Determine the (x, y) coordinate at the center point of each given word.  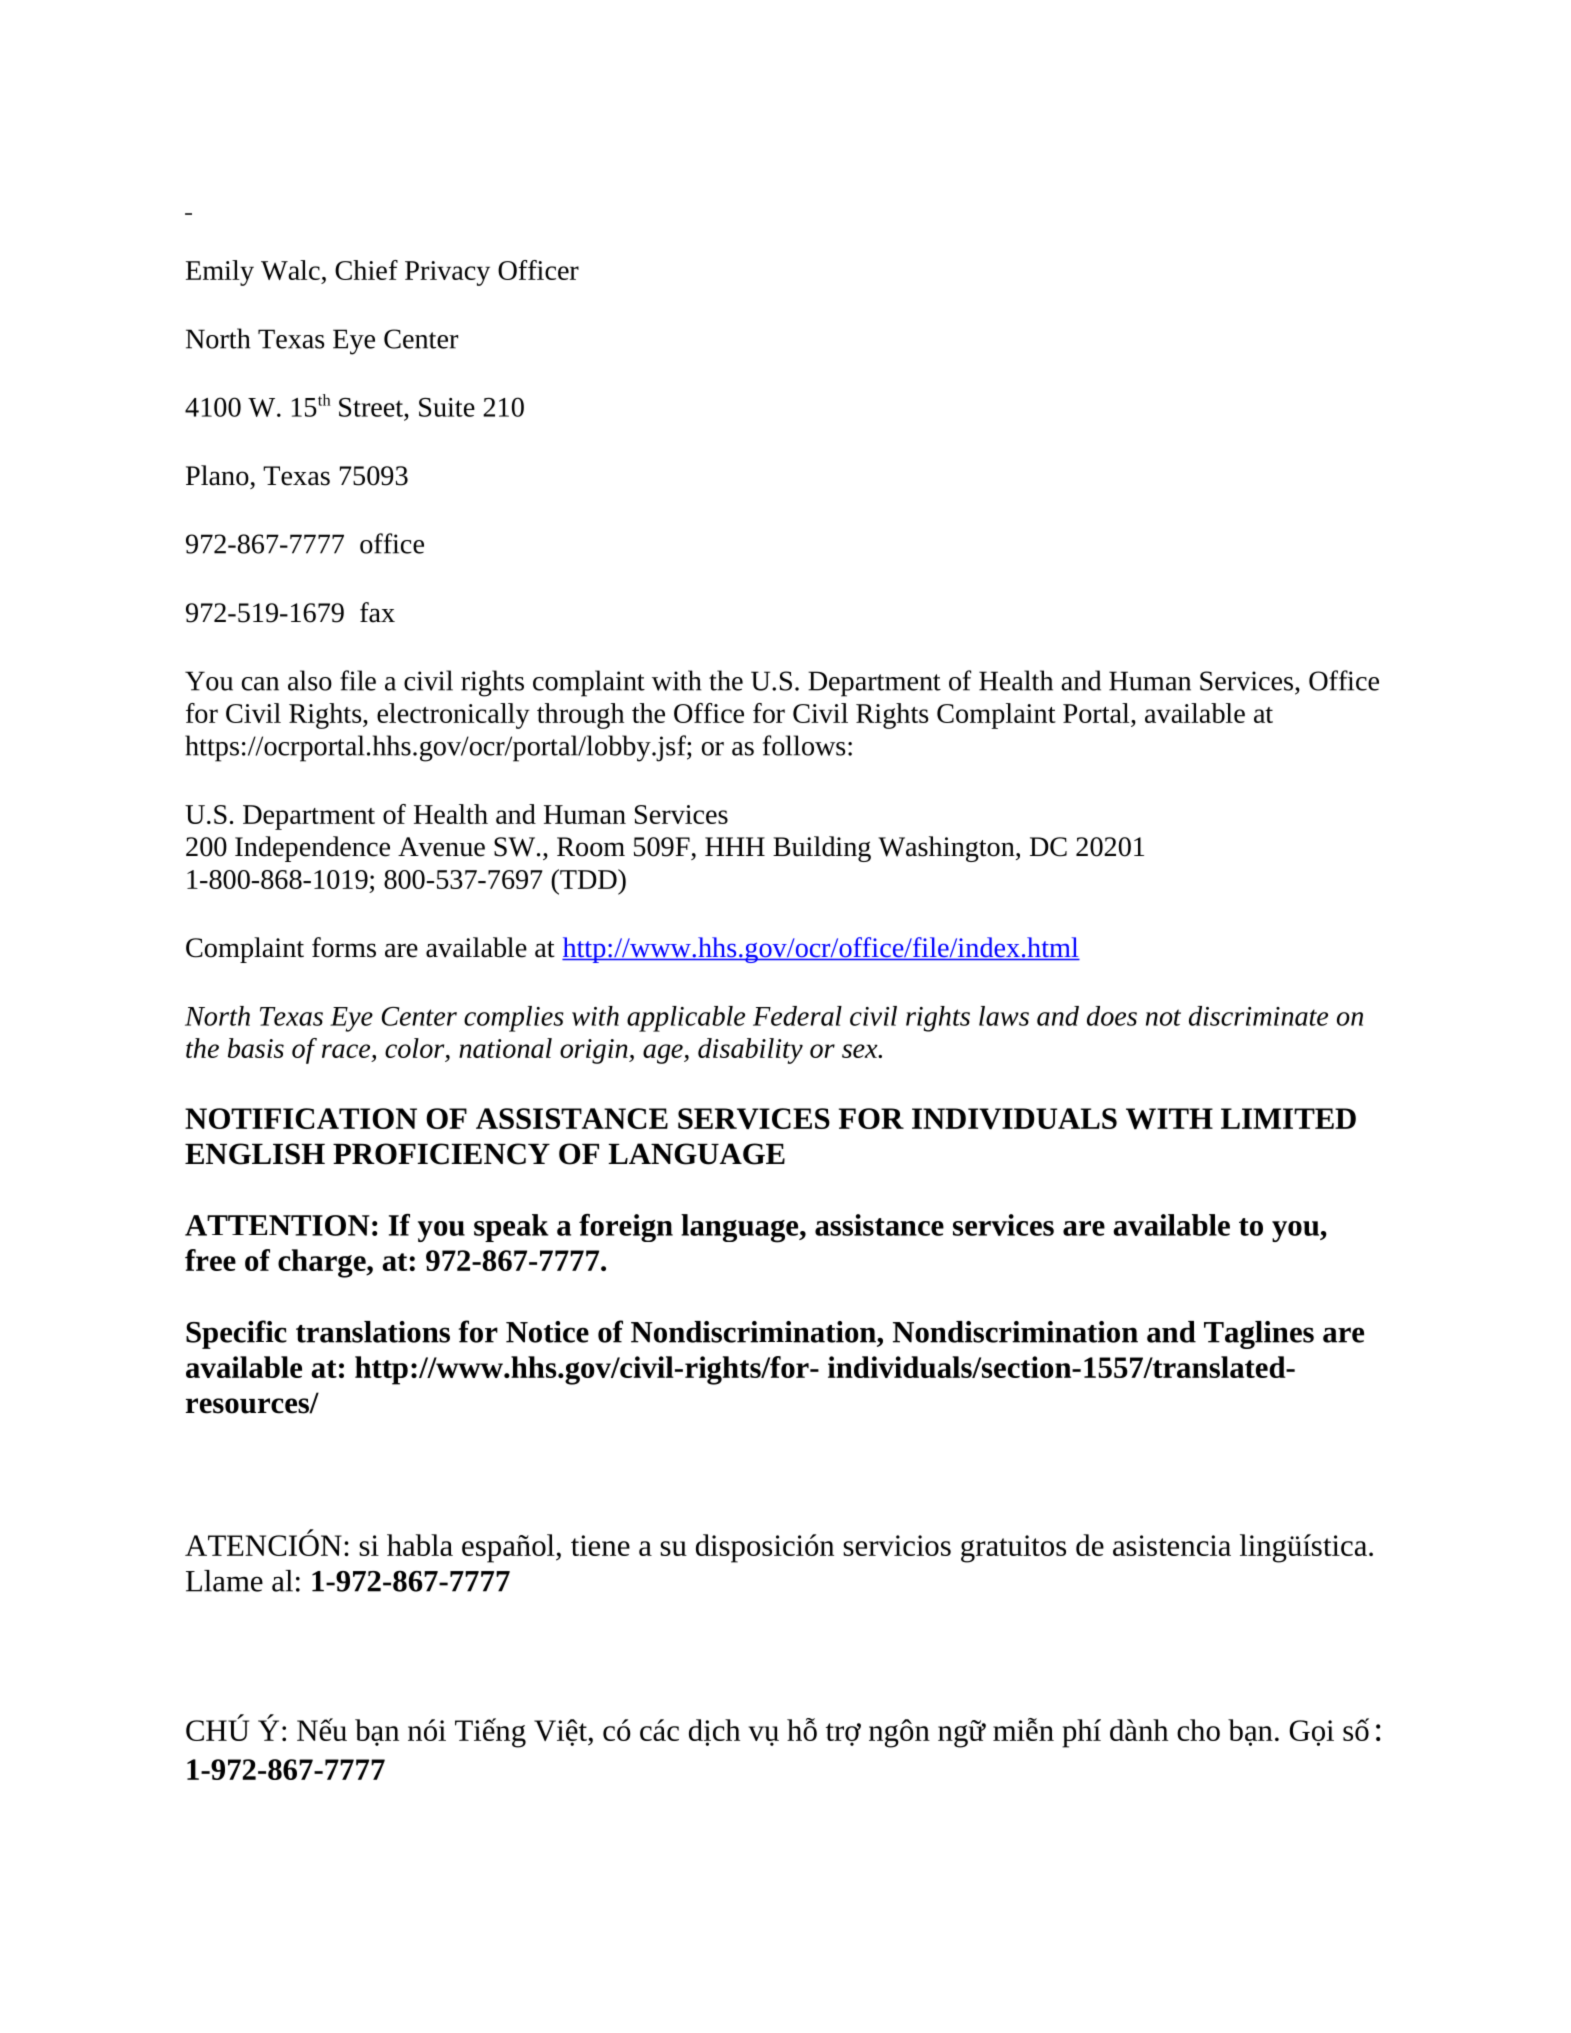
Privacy (447, 273)
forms (344, 947)
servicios (897, 1545)
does (1112, 1016)
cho (1198, 1730)
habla (420, 1545)
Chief (366, 270)
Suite (447, 407)
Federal (797, 1016)
